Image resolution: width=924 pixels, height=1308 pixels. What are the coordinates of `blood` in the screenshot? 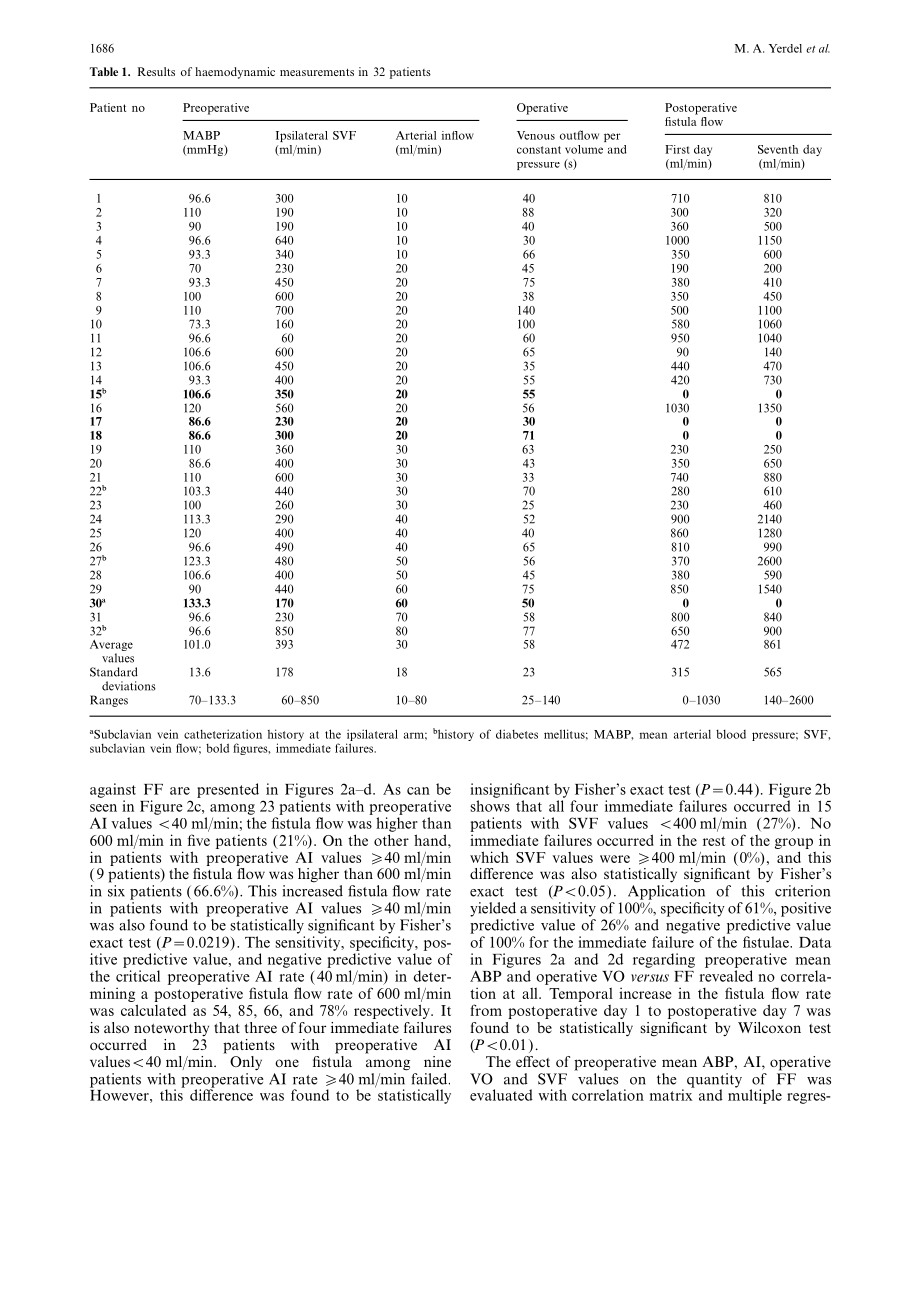 It's located at (731, 734).
